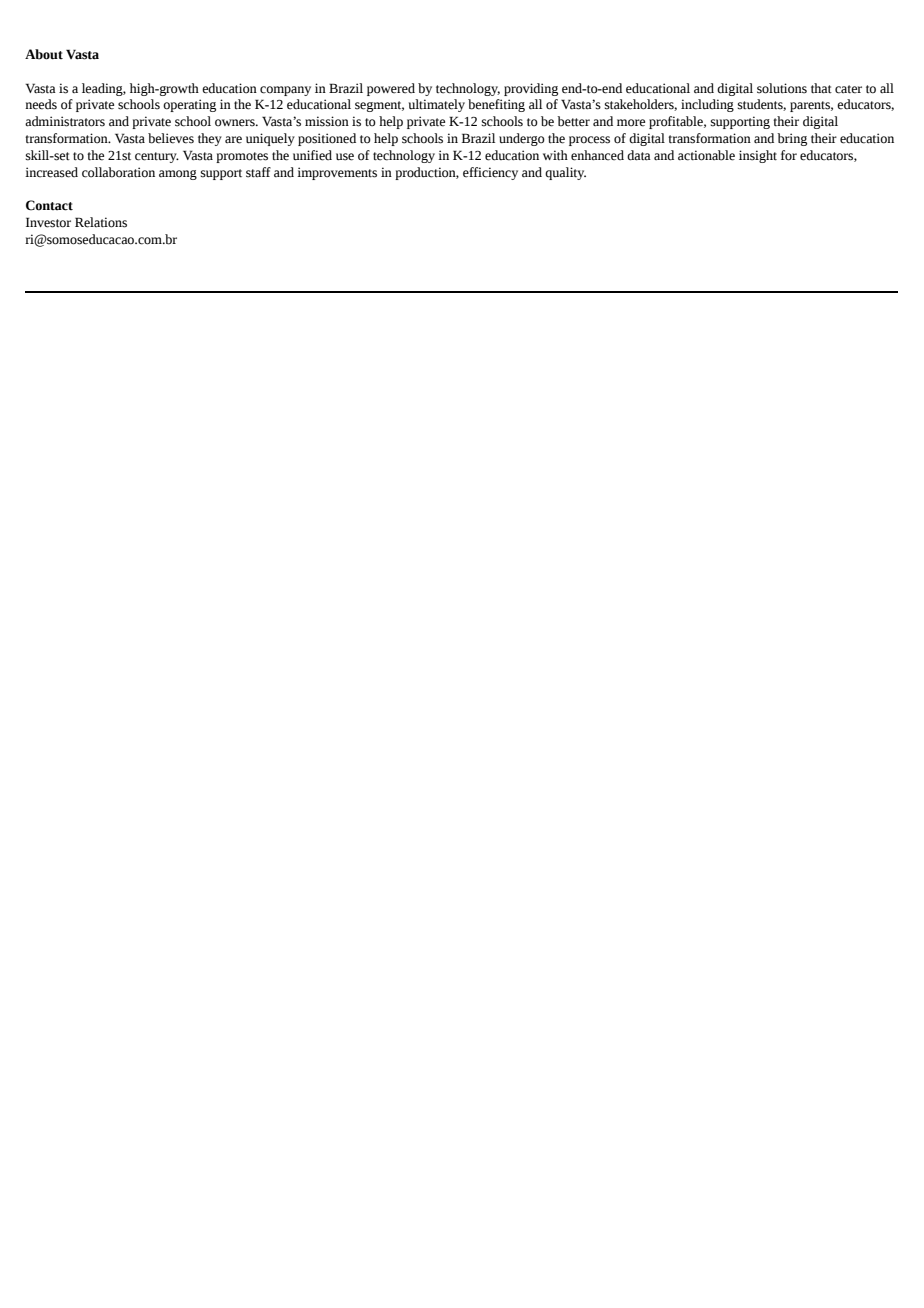 This page has height=1308, width=924. What do you see at coordinates (101, 222) in the page?
I see `Relations` at bounding box center [101, 222].
